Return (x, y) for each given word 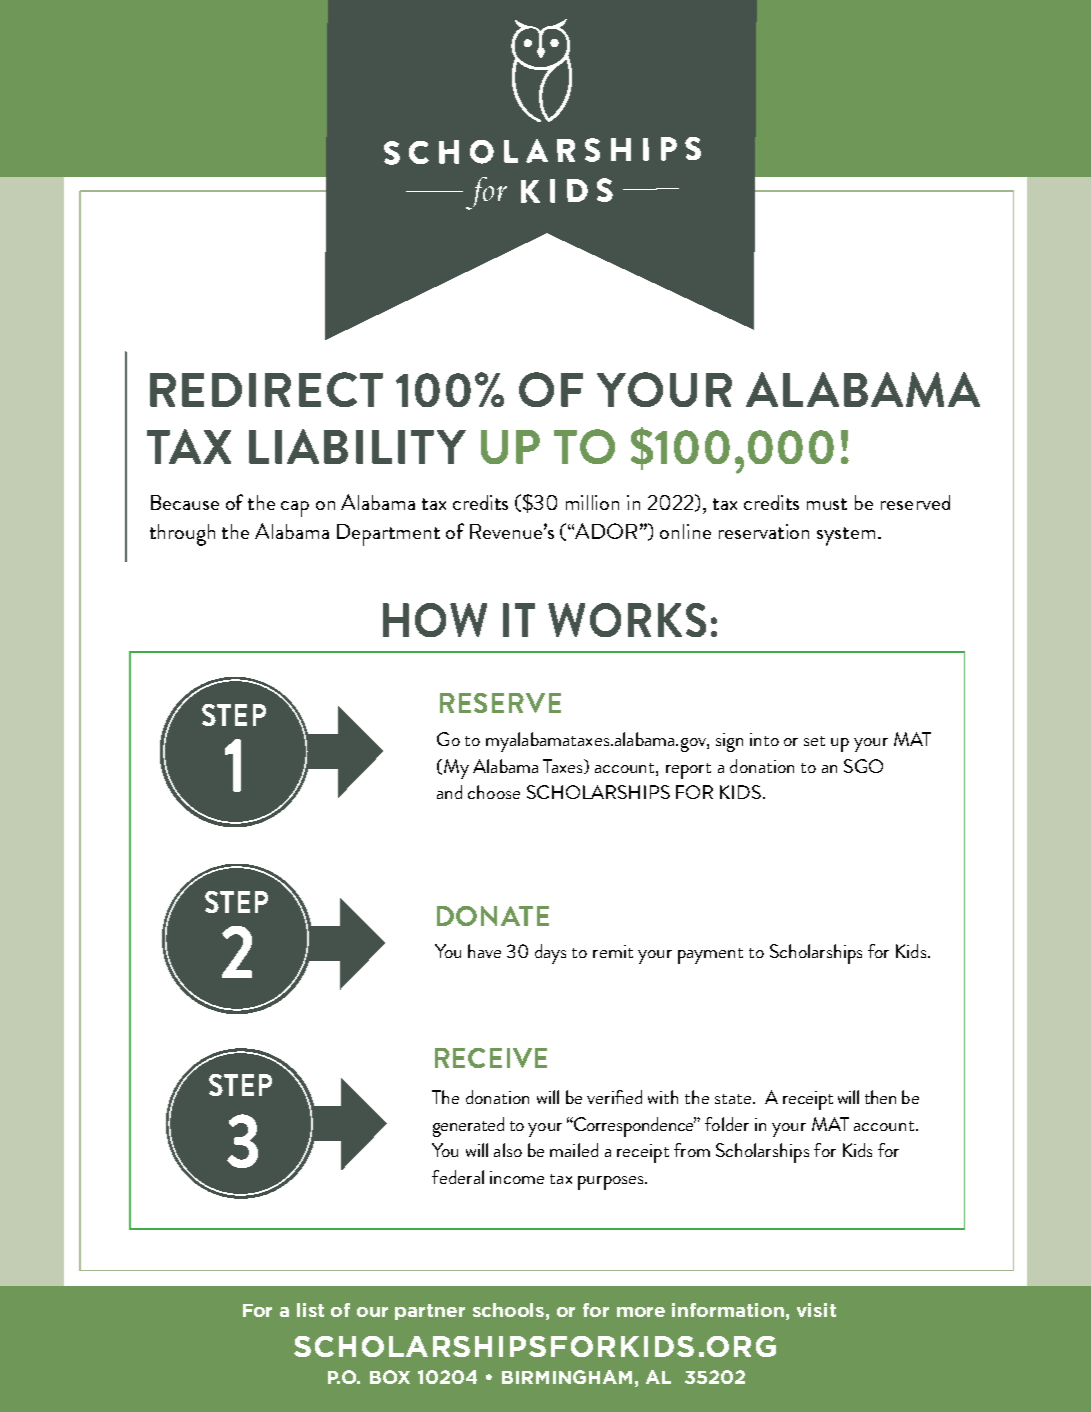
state (734, 1099)
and (449, 792)
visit (816, 1310)
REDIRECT (266, 389)
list (310, 1310)
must (827, 504)
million (592, 502)
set (814, 741)
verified (614, 1097)
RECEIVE (491, 1058)
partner (430, 1312)
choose (494, 792)
